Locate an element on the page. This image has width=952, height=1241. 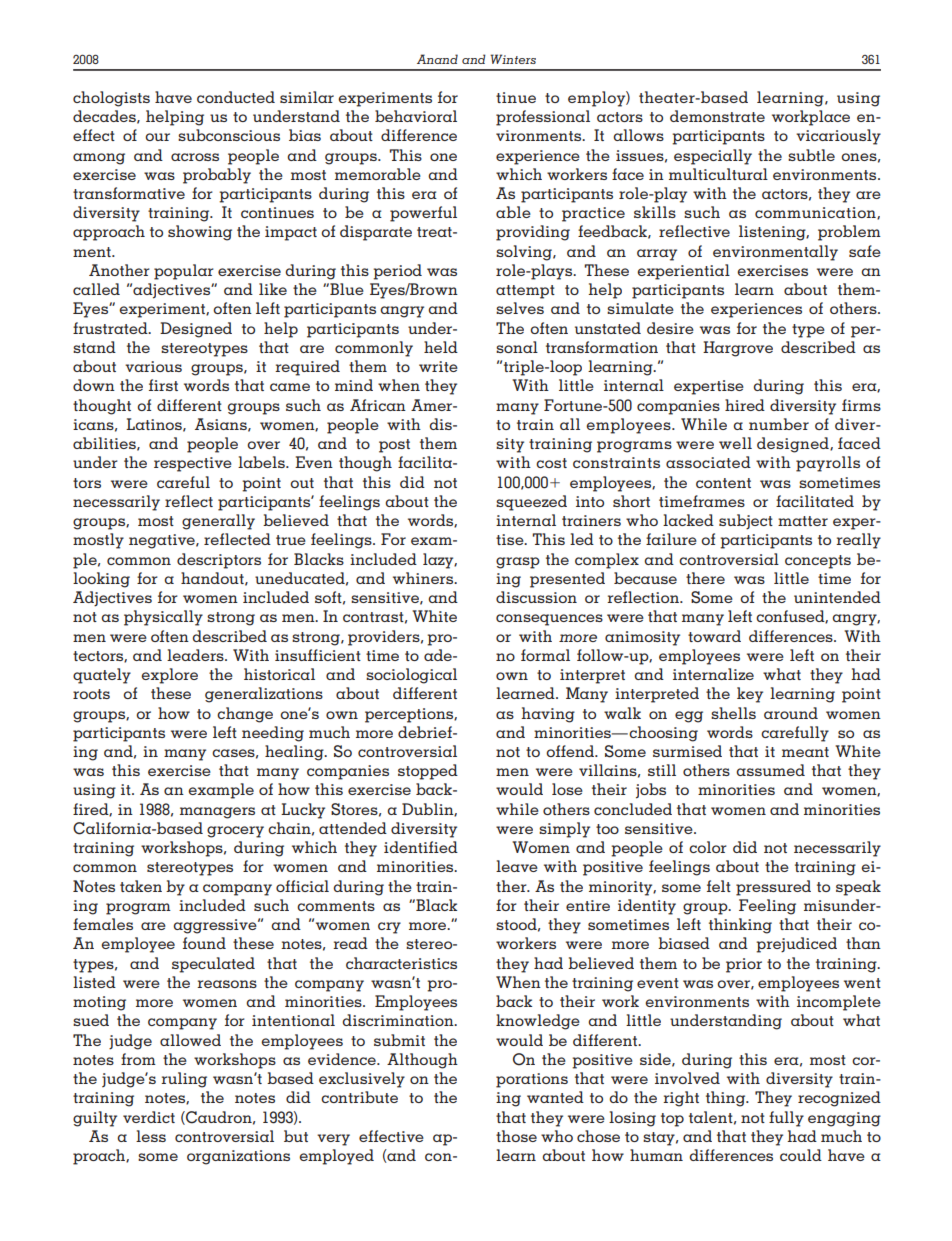
demonstrate is located at coordinates (717, 116).
